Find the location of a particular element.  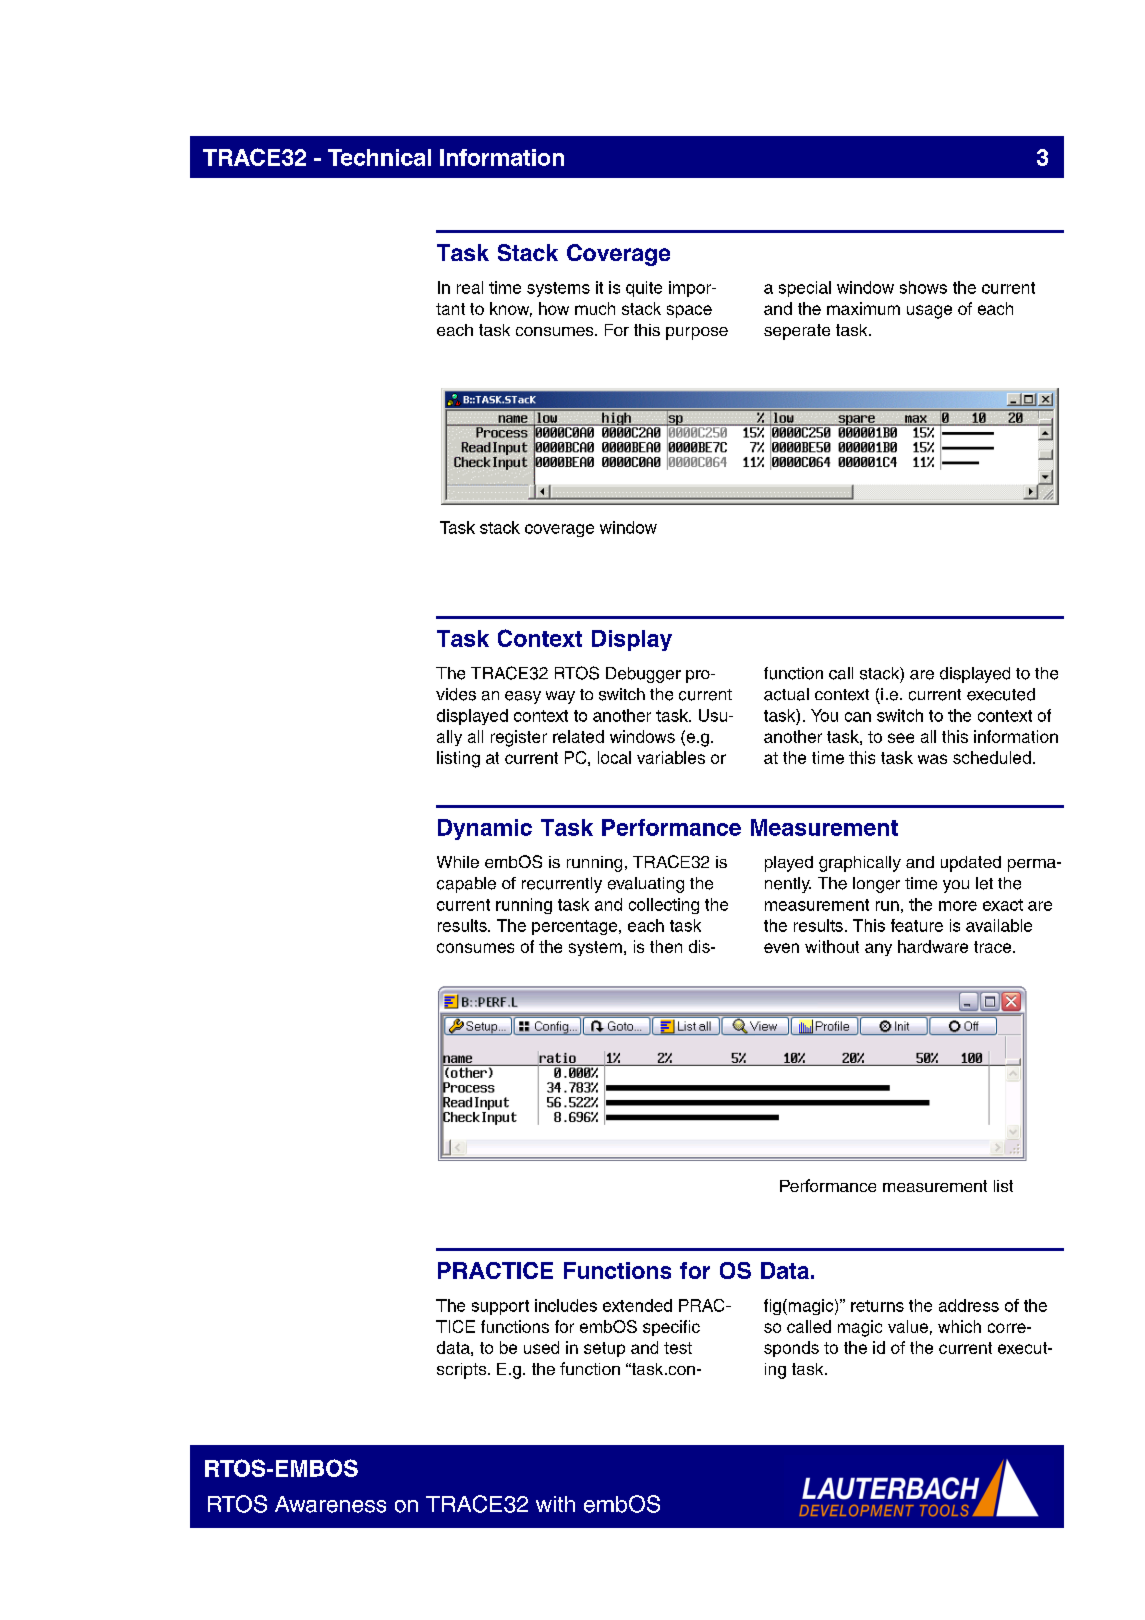

easy is located at coordinates (523, 697).
